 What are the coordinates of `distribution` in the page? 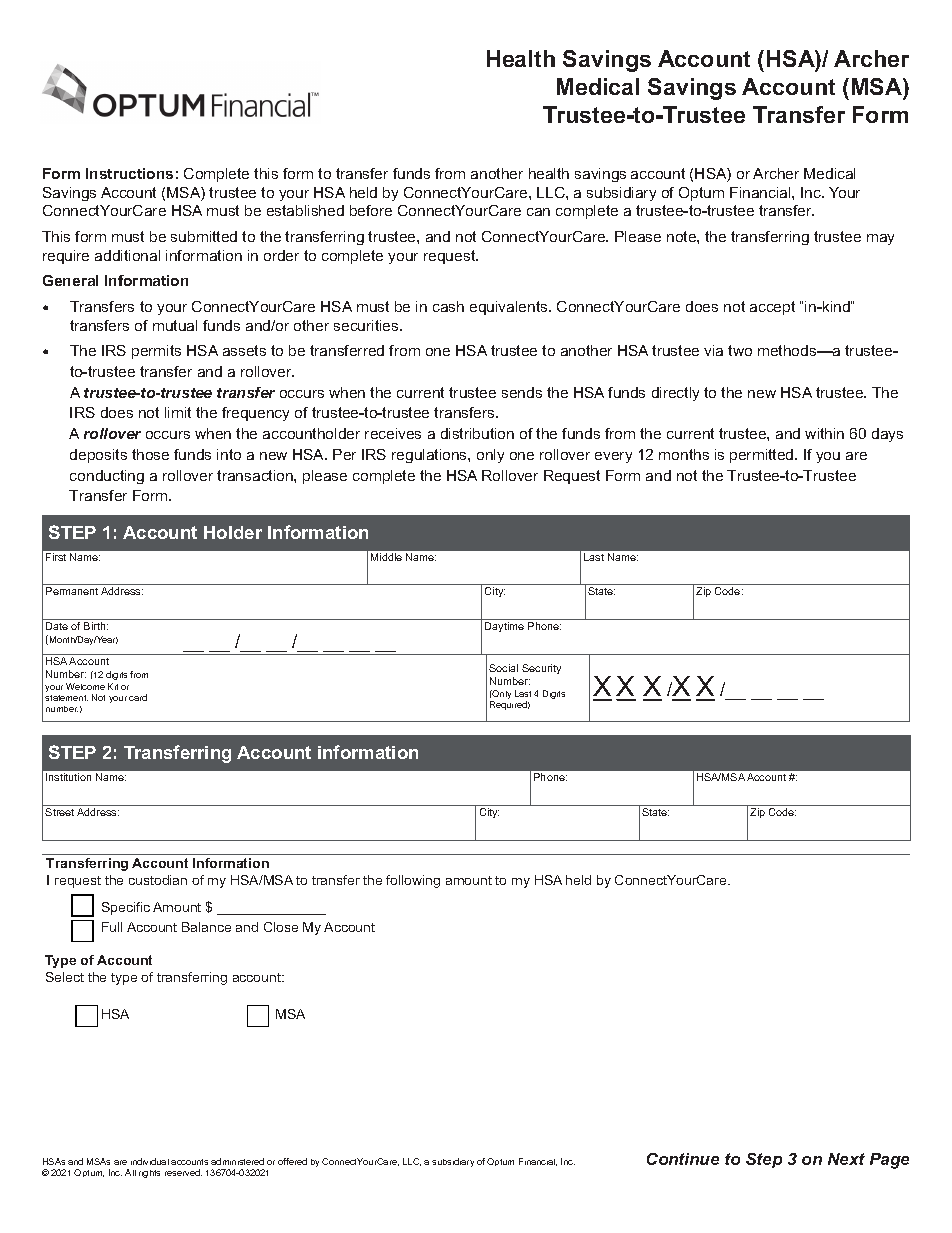 It's located at (477, 433).
